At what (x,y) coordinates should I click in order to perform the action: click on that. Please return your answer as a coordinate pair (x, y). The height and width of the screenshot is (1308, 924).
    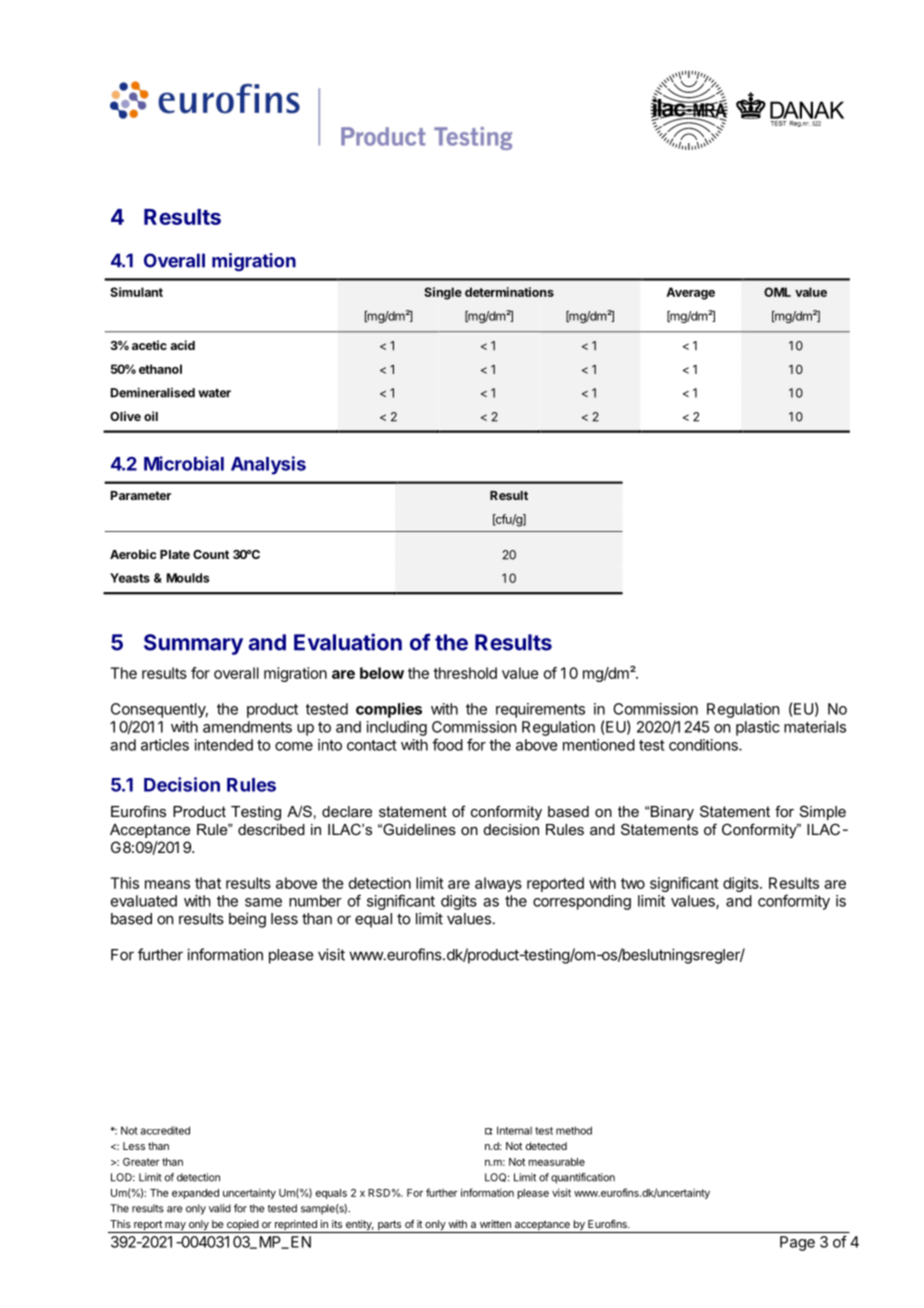
    Looking at the image, I should click on (208, 883).
